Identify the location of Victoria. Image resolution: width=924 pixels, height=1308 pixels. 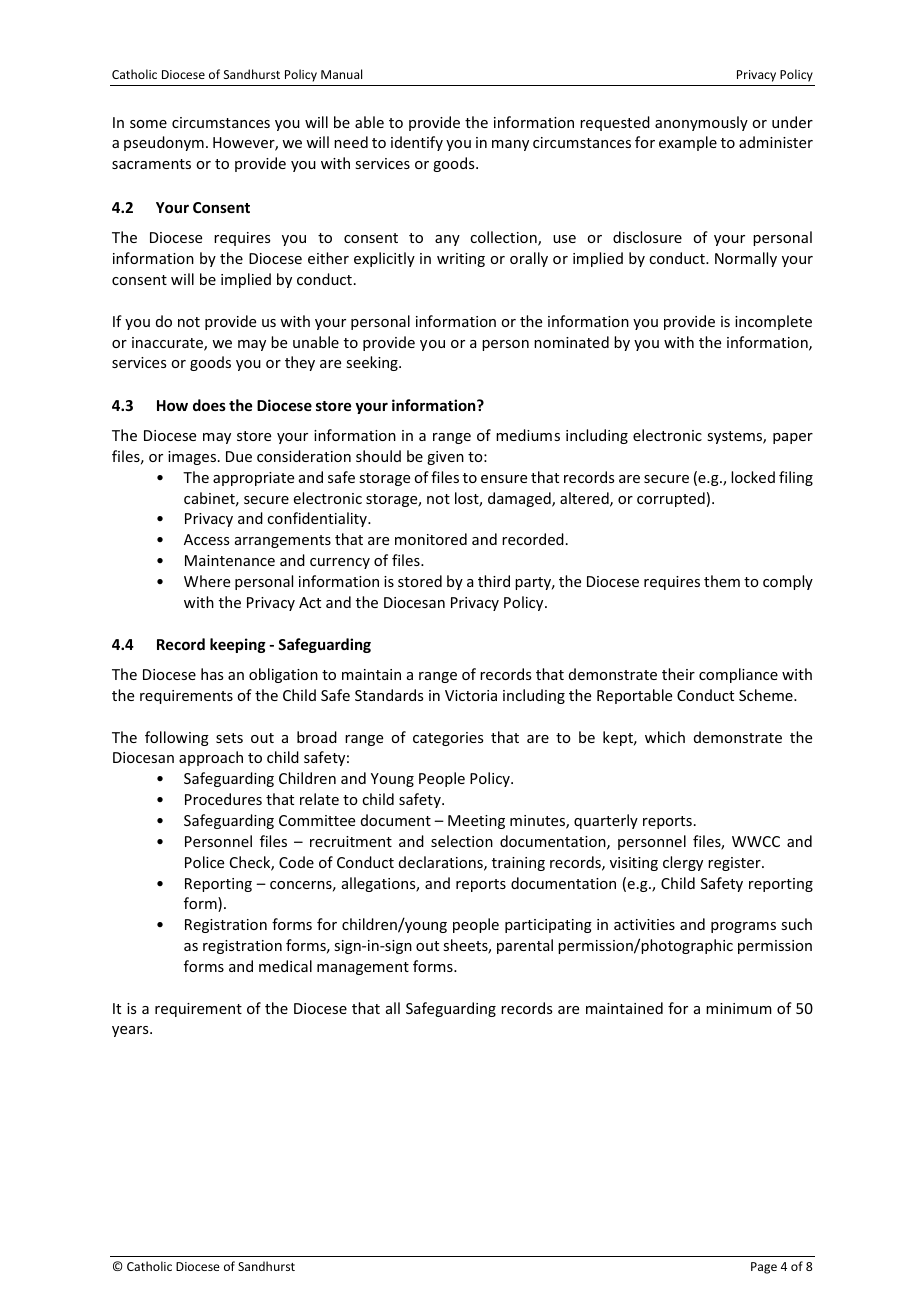
(471, 695).
